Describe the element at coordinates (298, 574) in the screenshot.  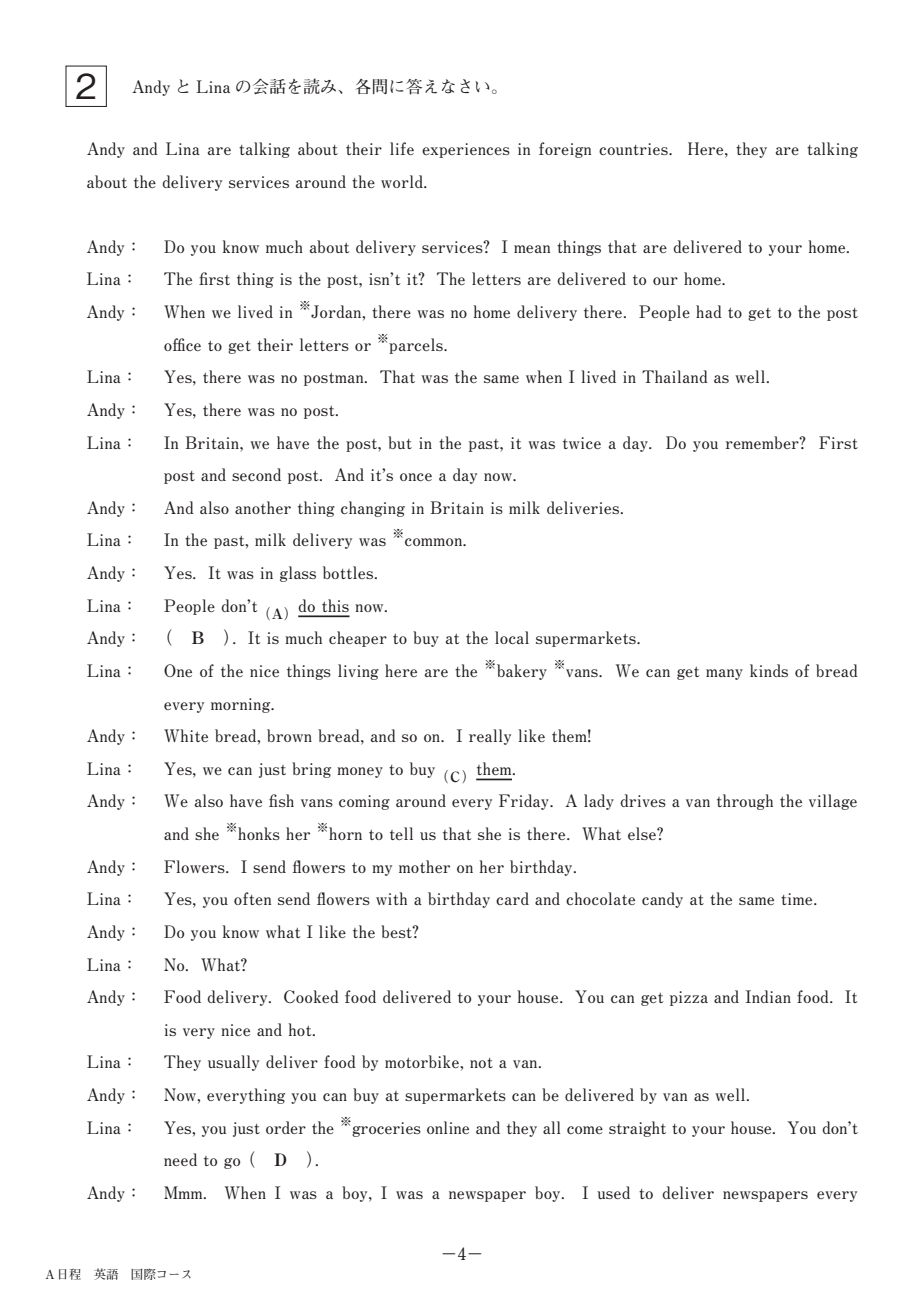
I see `glass` at that location.
